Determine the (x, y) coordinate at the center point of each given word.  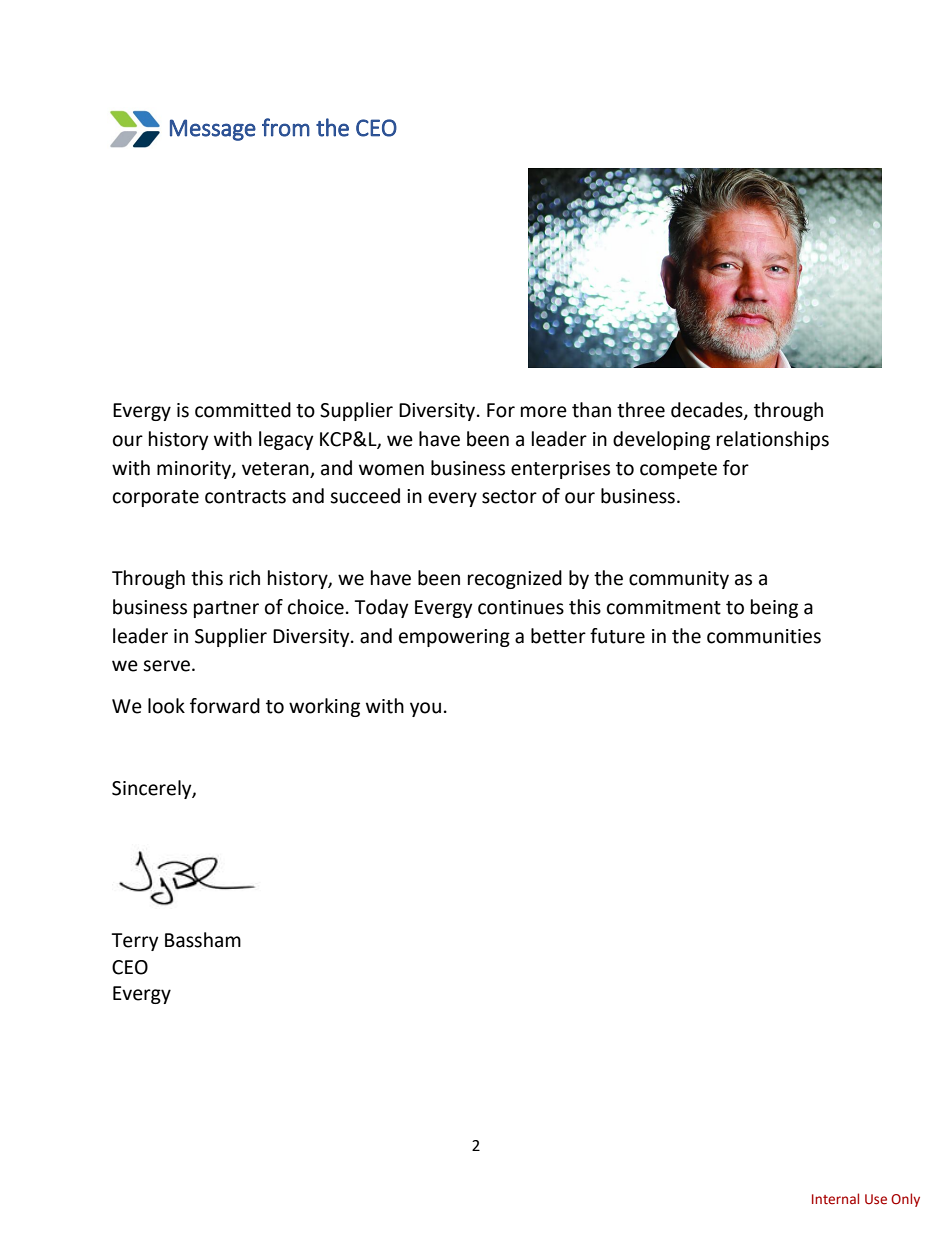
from (286, 127)
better (558, 636)
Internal (835, 1199)
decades (708, 411)
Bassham (203, 940)
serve (168, 666)
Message (213, 130)
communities (764, 636)
